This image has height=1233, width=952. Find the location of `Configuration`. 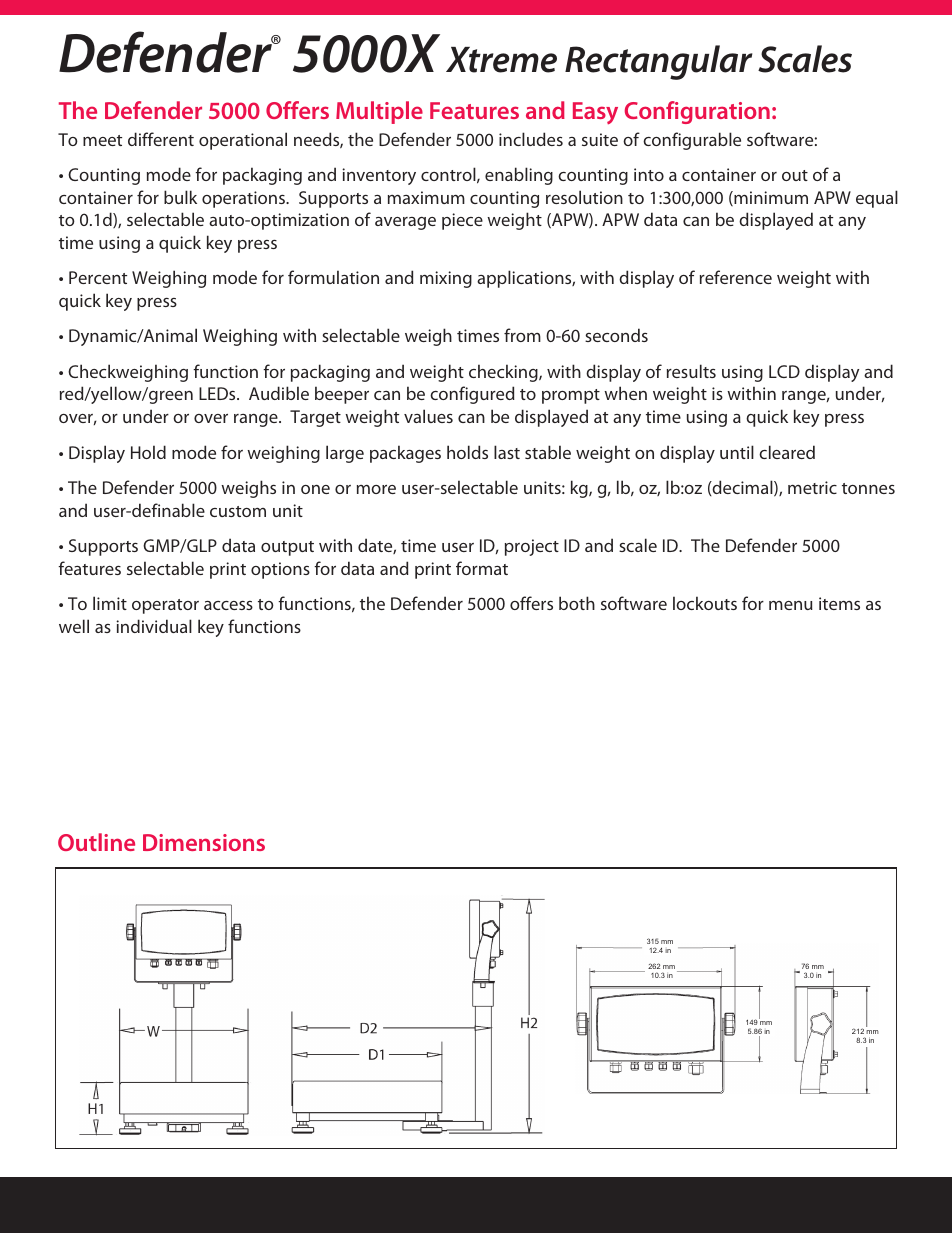

Configuration is located at coordinates (697, 112).
